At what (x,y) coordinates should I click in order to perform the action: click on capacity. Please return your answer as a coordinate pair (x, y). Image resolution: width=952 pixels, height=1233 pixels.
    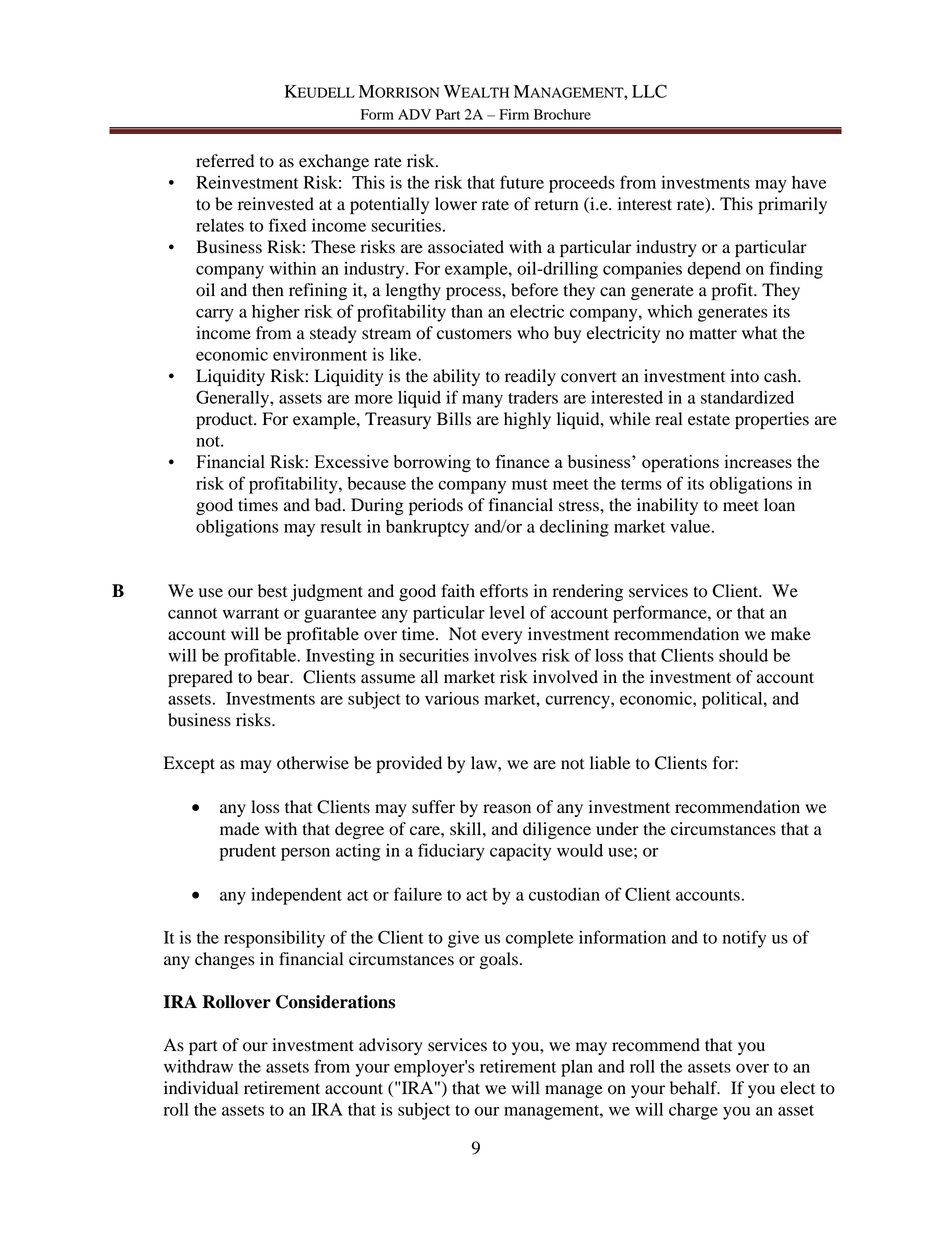
    Looking at the image, I should click on (520, 852).
